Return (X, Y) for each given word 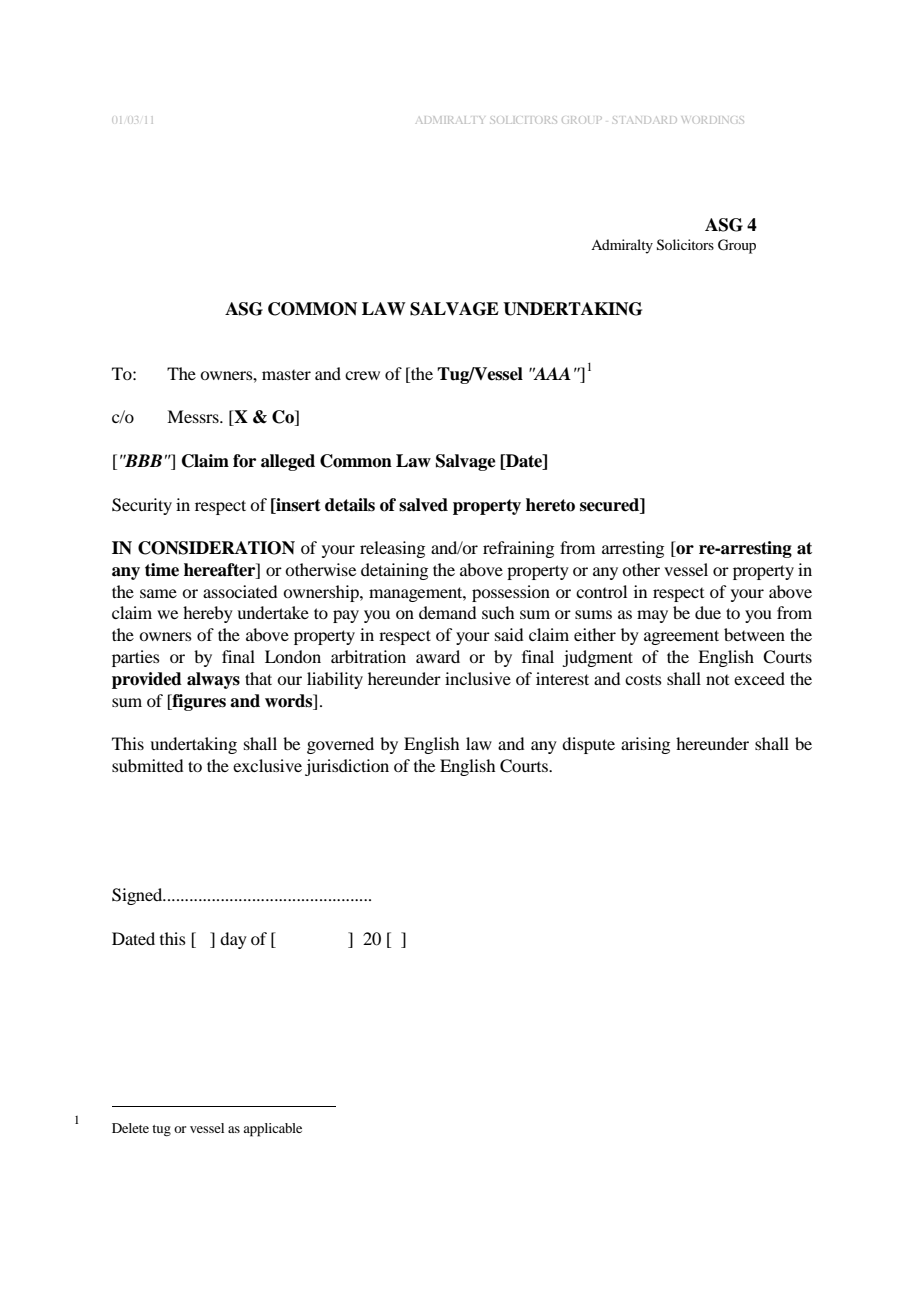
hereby (208, 614)
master (286, 375)
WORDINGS (712, 120)
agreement (681, 637)
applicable (272, 1130)
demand (447, 612)
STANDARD (645, 120)
